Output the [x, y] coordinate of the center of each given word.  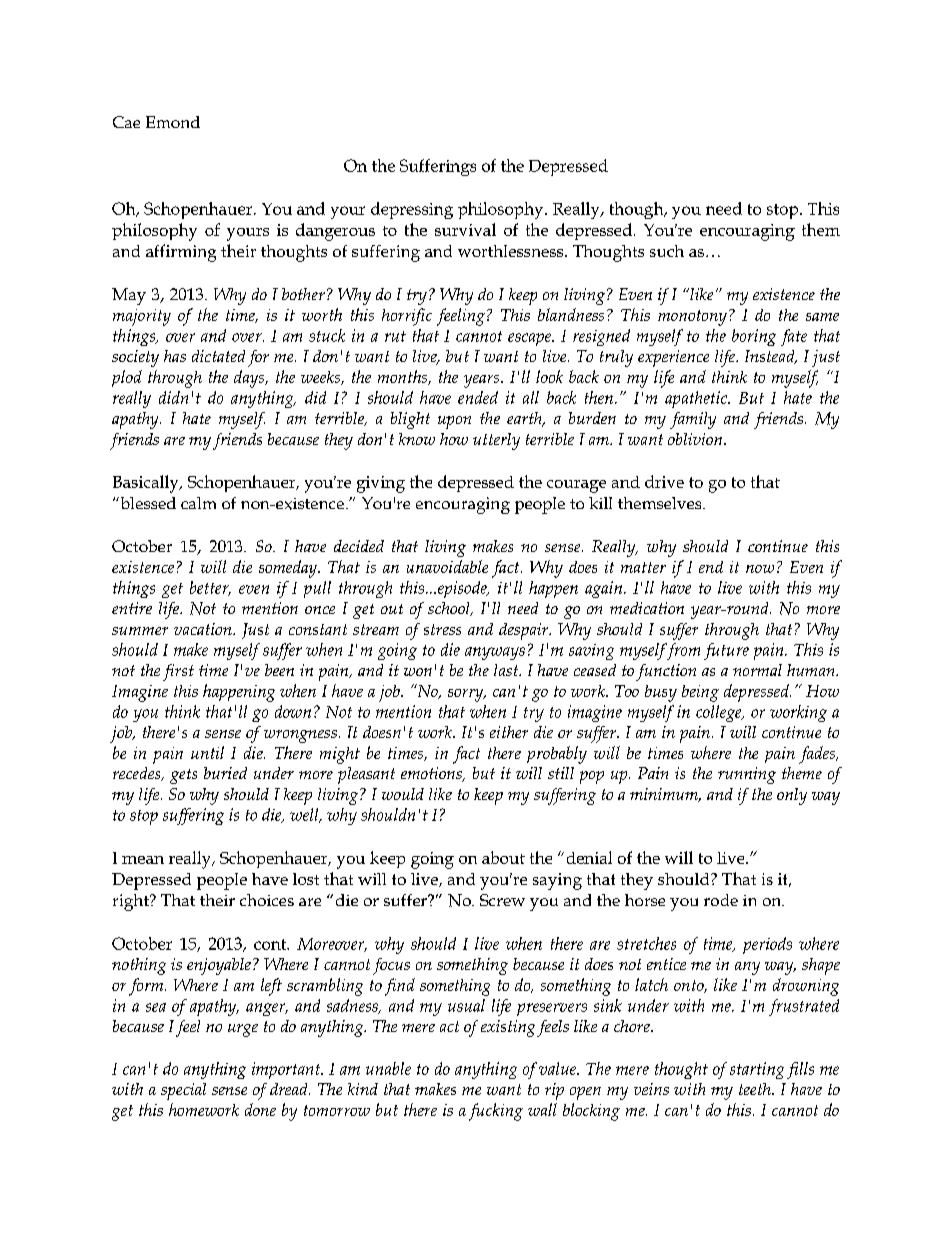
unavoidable [447, 566]
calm [198, 503]
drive [664, 481]
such [667, 251]
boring [754, 337]
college [720, 713]
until [207, 752]
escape [530, 339]
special [183, 1091]
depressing [412, 210]
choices [267, 900]
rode [721, 900]
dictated [218, 356]
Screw [502, 900]
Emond [173, 122]
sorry [467, 695]
